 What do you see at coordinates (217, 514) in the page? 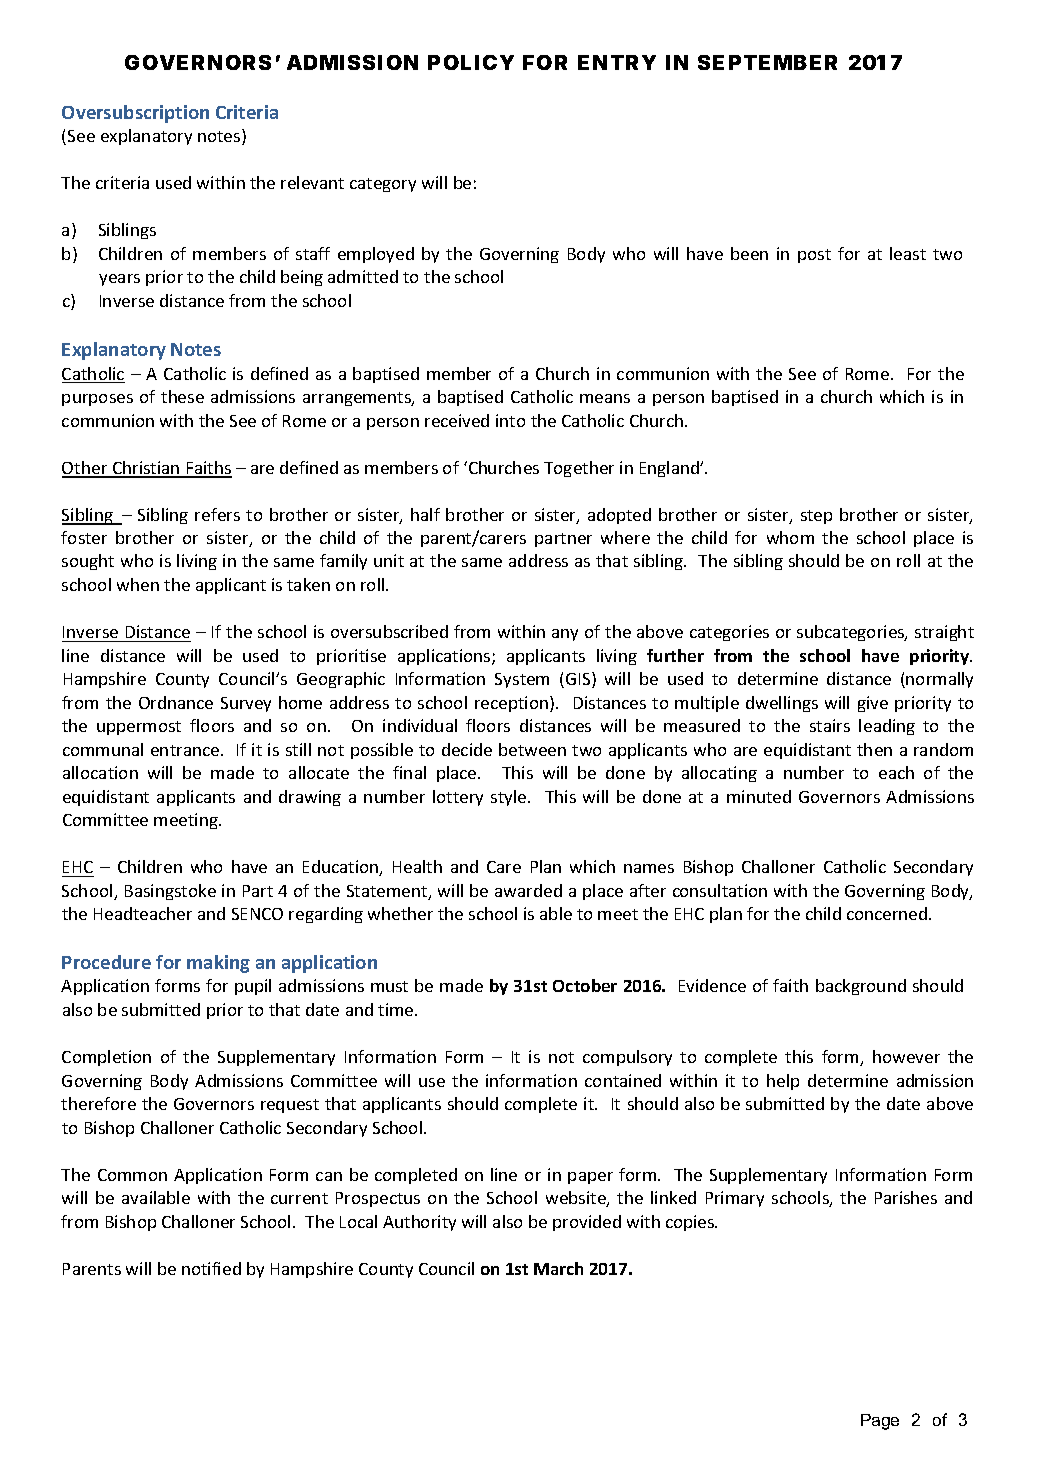
I see `refers` at bounding box center [217, 514].
